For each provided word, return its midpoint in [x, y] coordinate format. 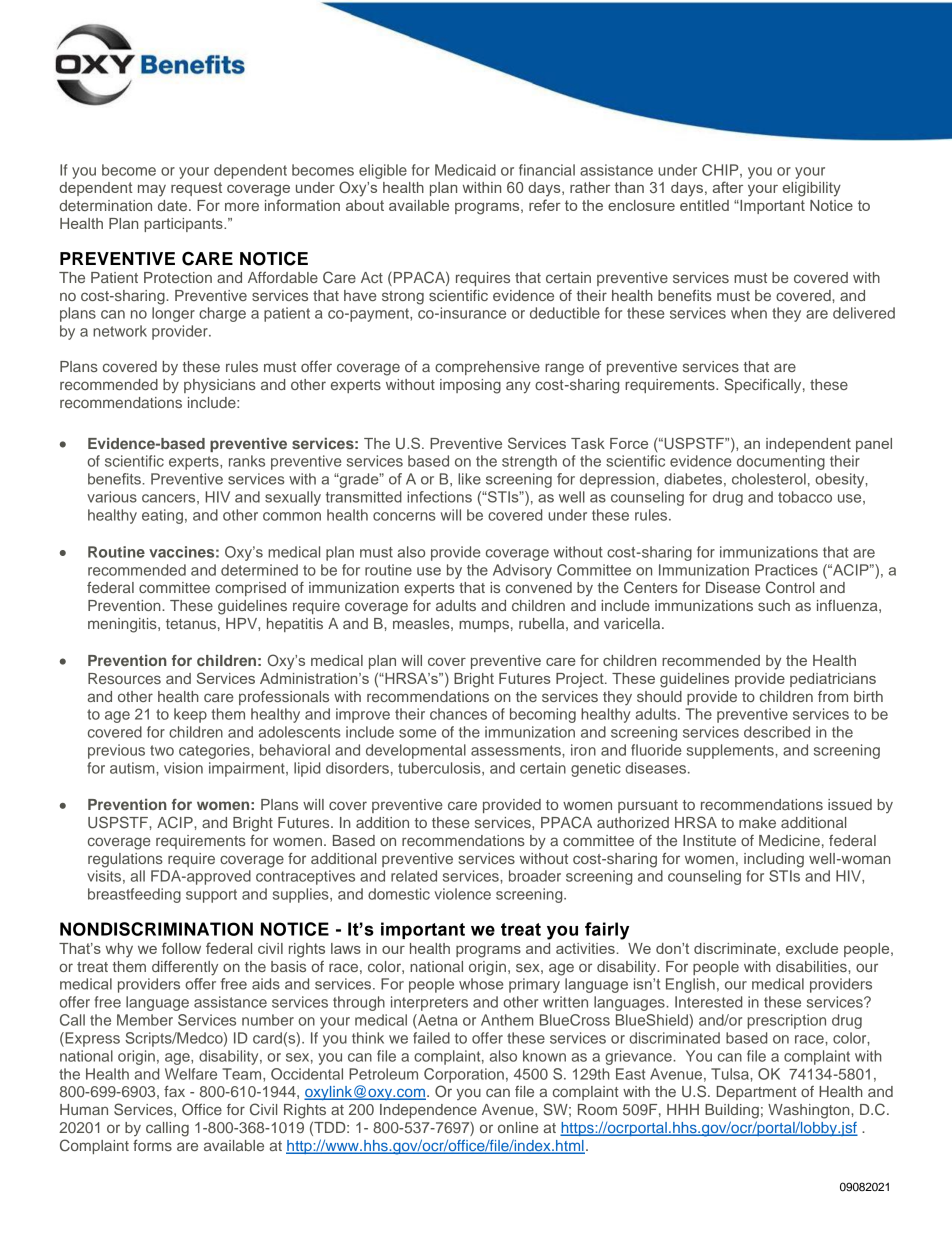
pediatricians [833, 680]
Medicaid [465, 170]
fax [174, 1091]
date [174, 205]
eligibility [812, 189]
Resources [124, 678]
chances [458, 714]
